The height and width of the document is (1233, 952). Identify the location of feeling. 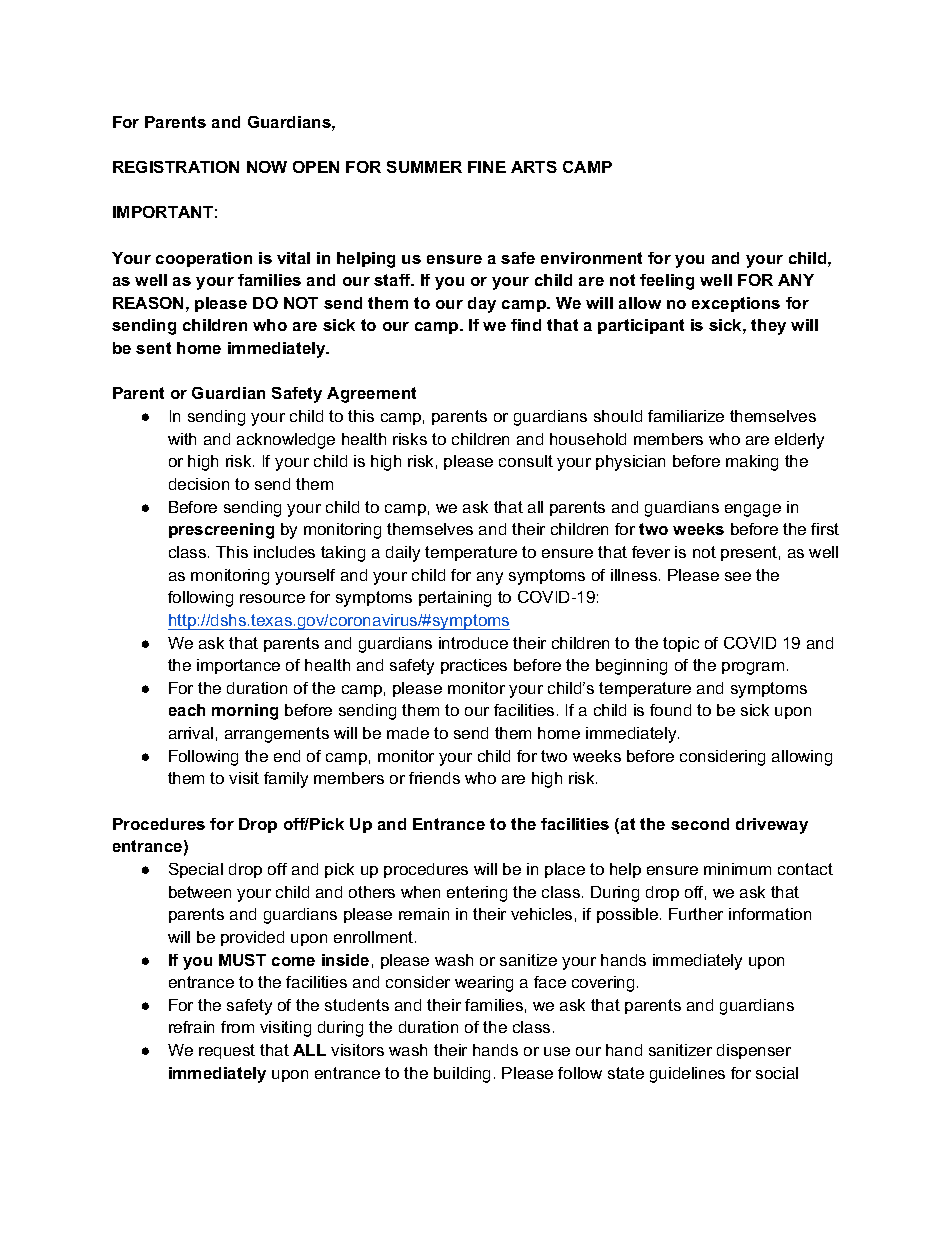
(667, 282).
